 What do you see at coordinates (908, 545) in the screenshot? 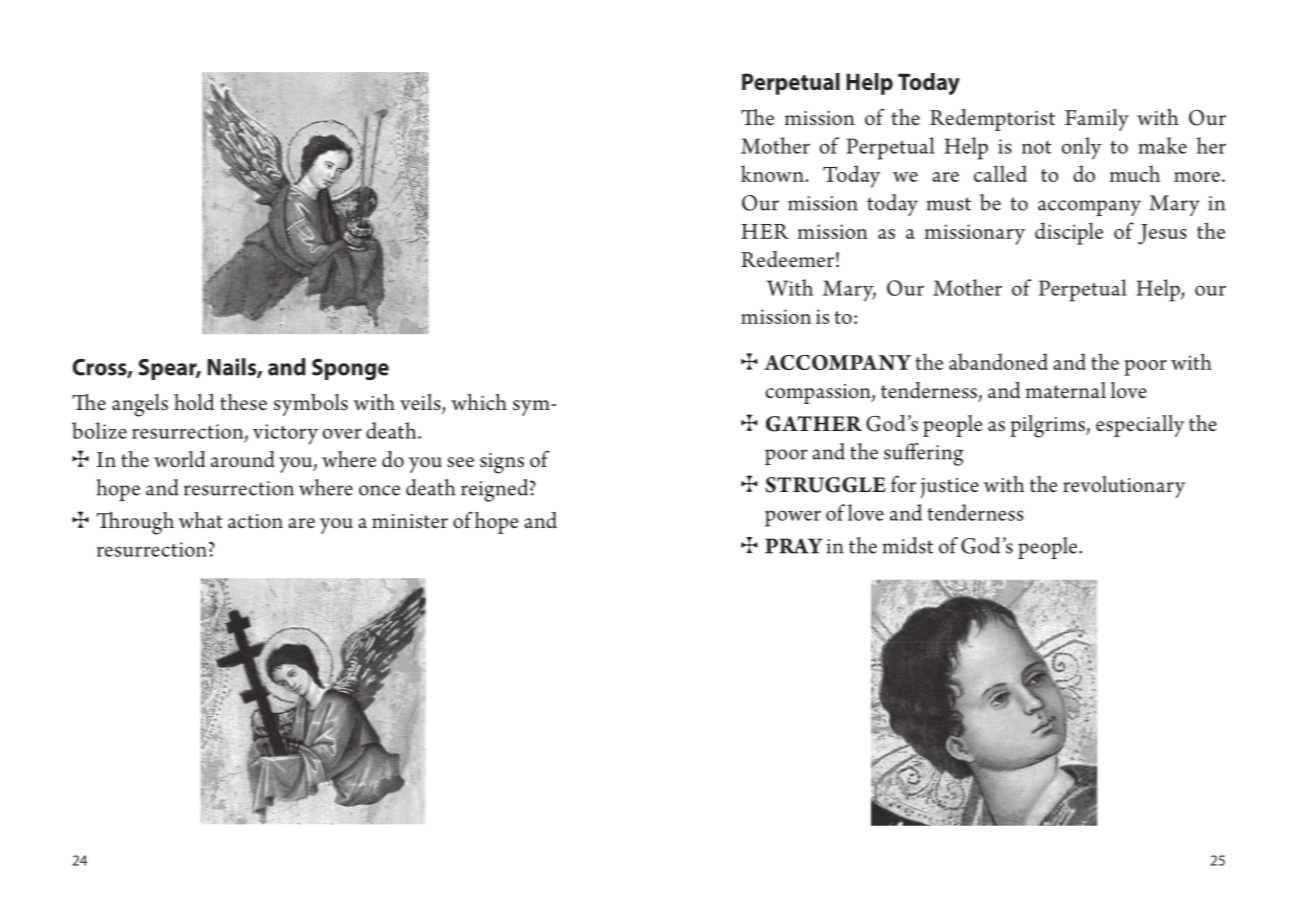
I see `midst` at bounding box center [908, 545].
